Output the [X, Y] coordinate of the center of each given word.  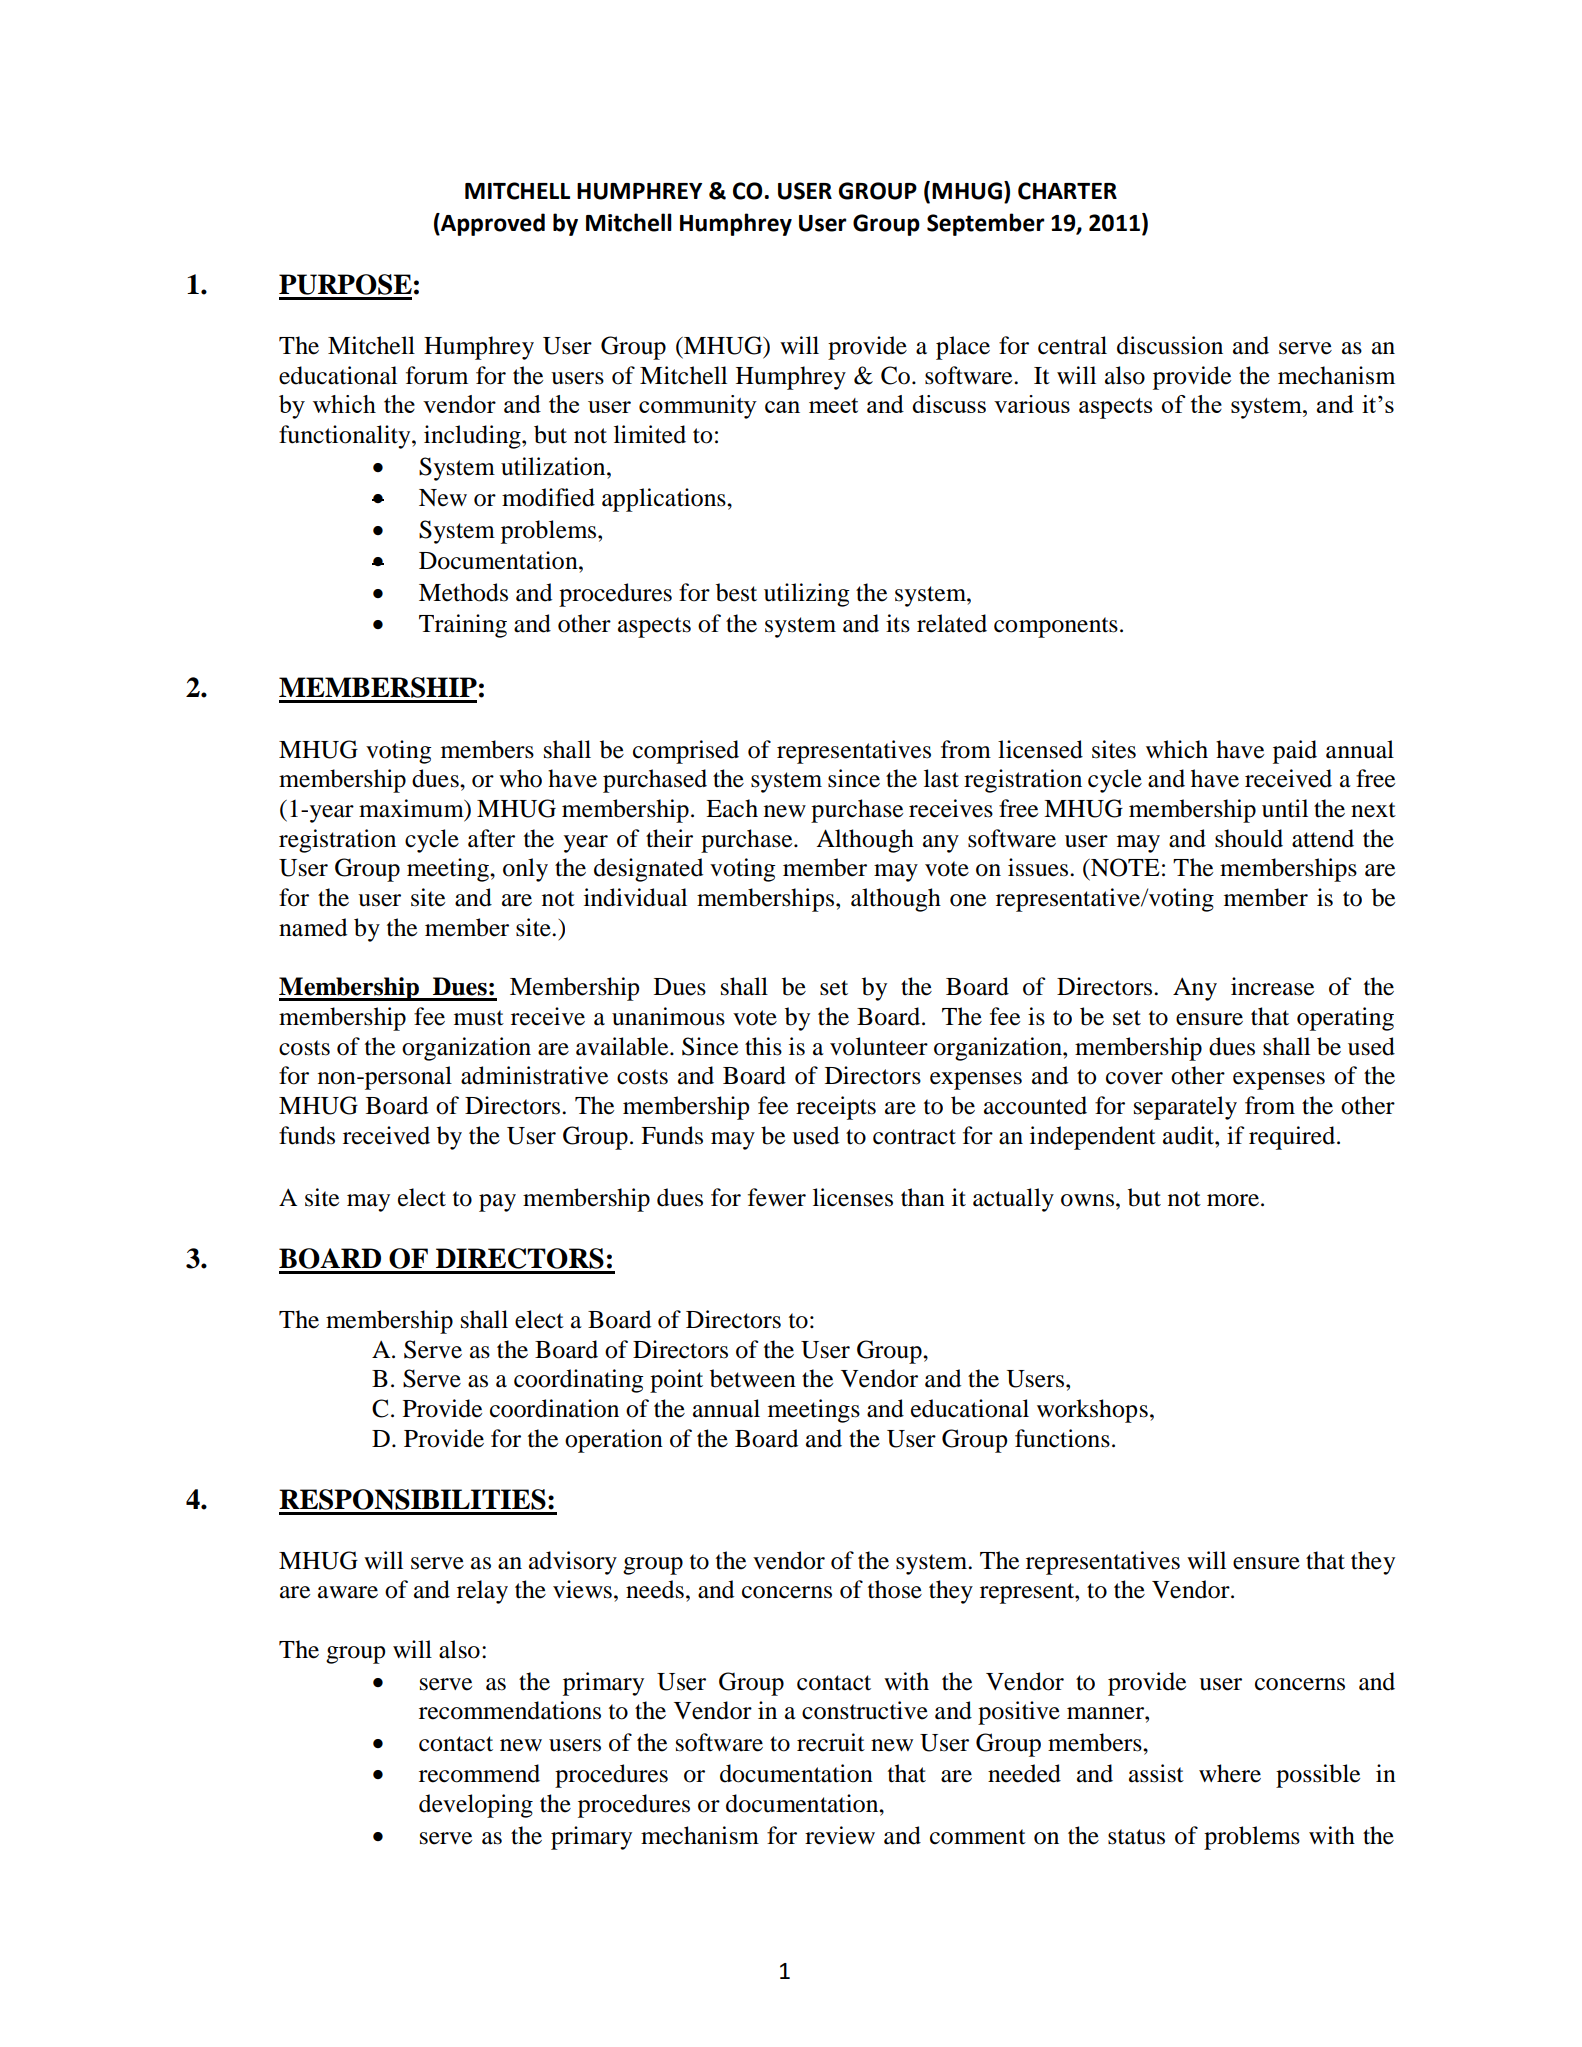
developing [476, 1806]
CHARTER [1067, 191]
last [941, 778]
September [986, 224]
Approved [492, 224]
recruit [831, 1742]
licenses [853, 1197]
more [1234, 1200]
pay [497, 1203]
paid [1295, 752]
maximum [412, 808]
